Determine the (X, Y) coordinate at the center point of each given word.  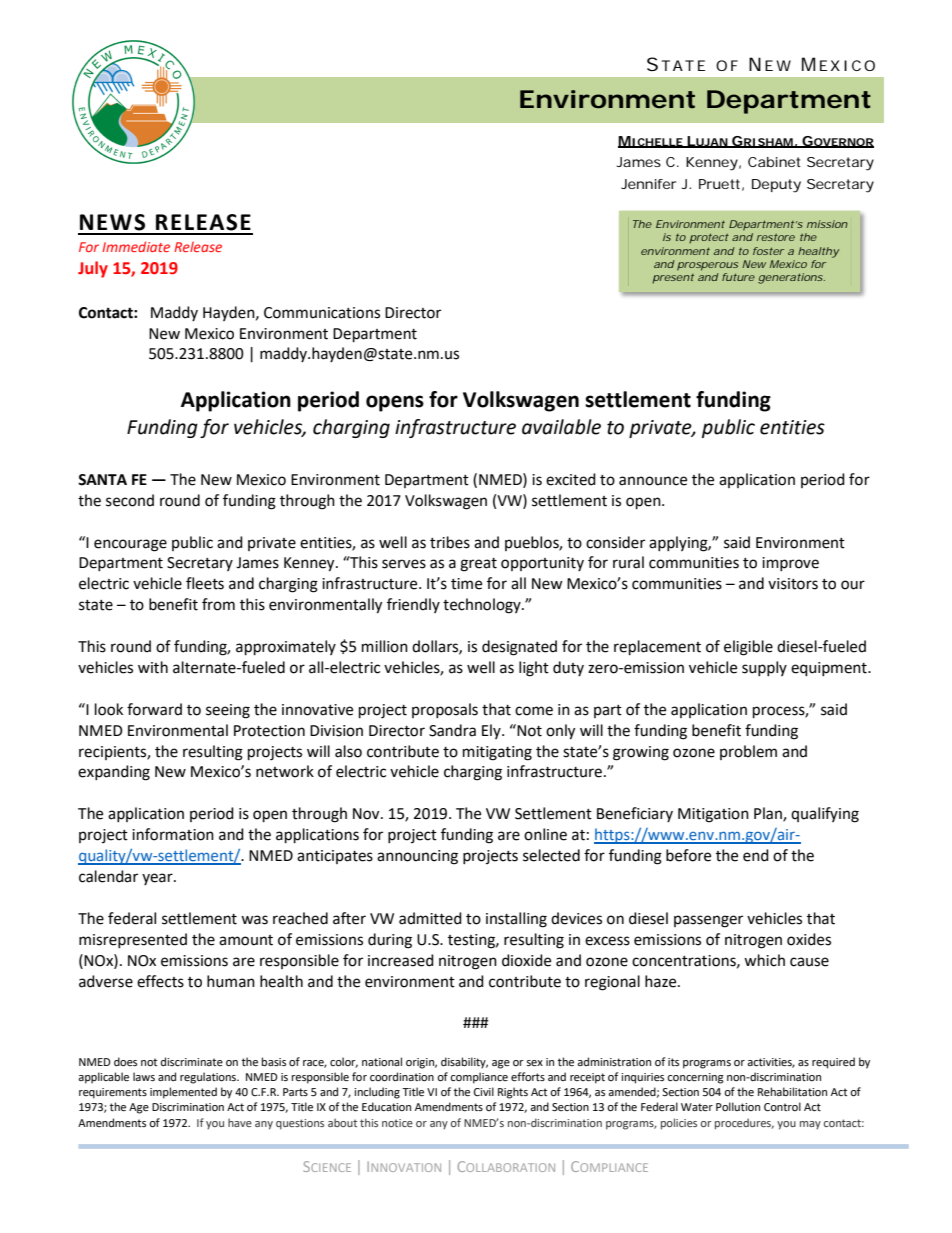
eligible (748, 648)
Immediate (136, 246)
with (153, 667)
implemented (183, 1093)
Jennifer (649, 184)
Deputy (776, 186)
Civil (484, 1091)
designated (519, 648)
